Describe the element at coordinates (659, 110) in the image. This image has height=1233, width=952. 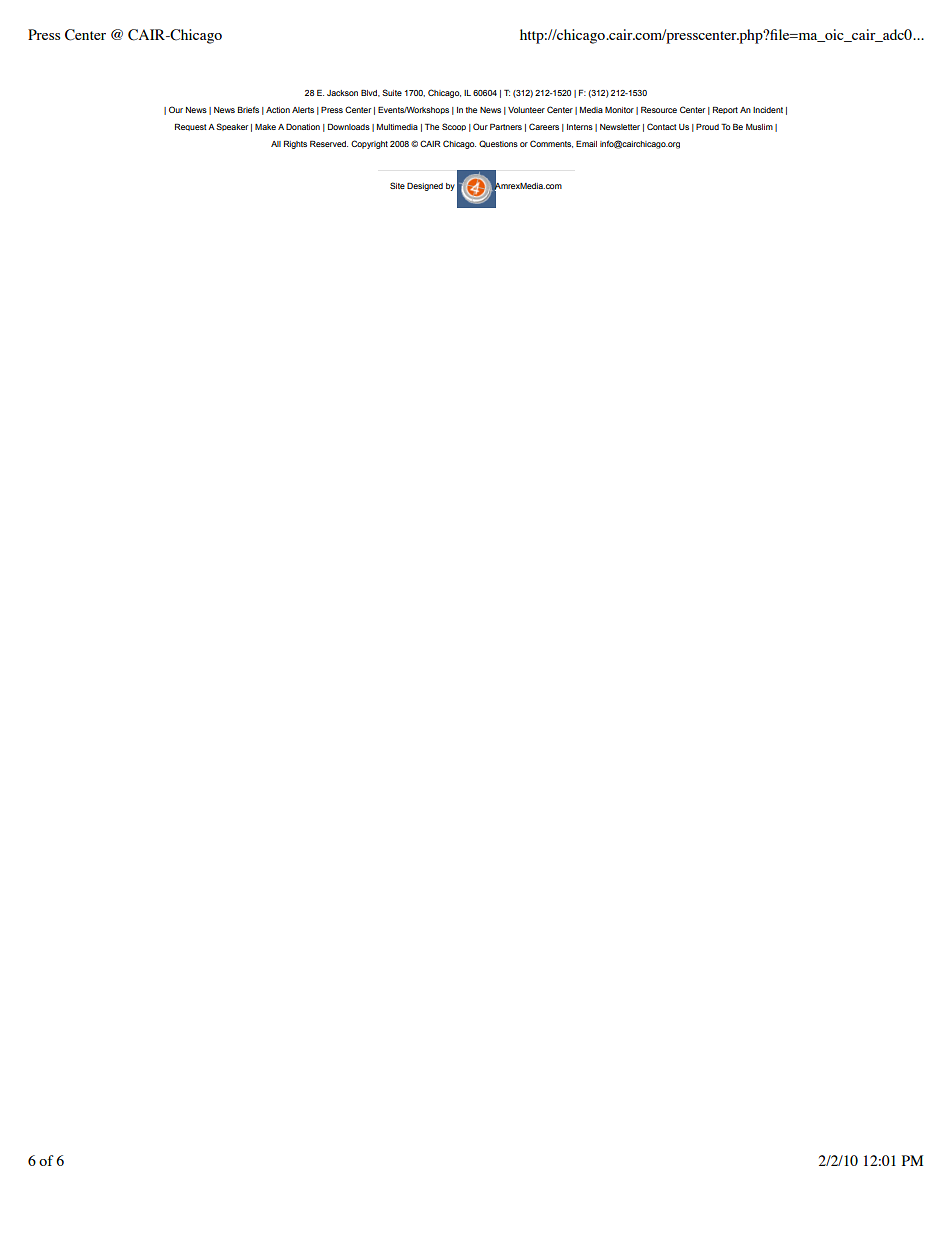
I see `Resource` at that location.
